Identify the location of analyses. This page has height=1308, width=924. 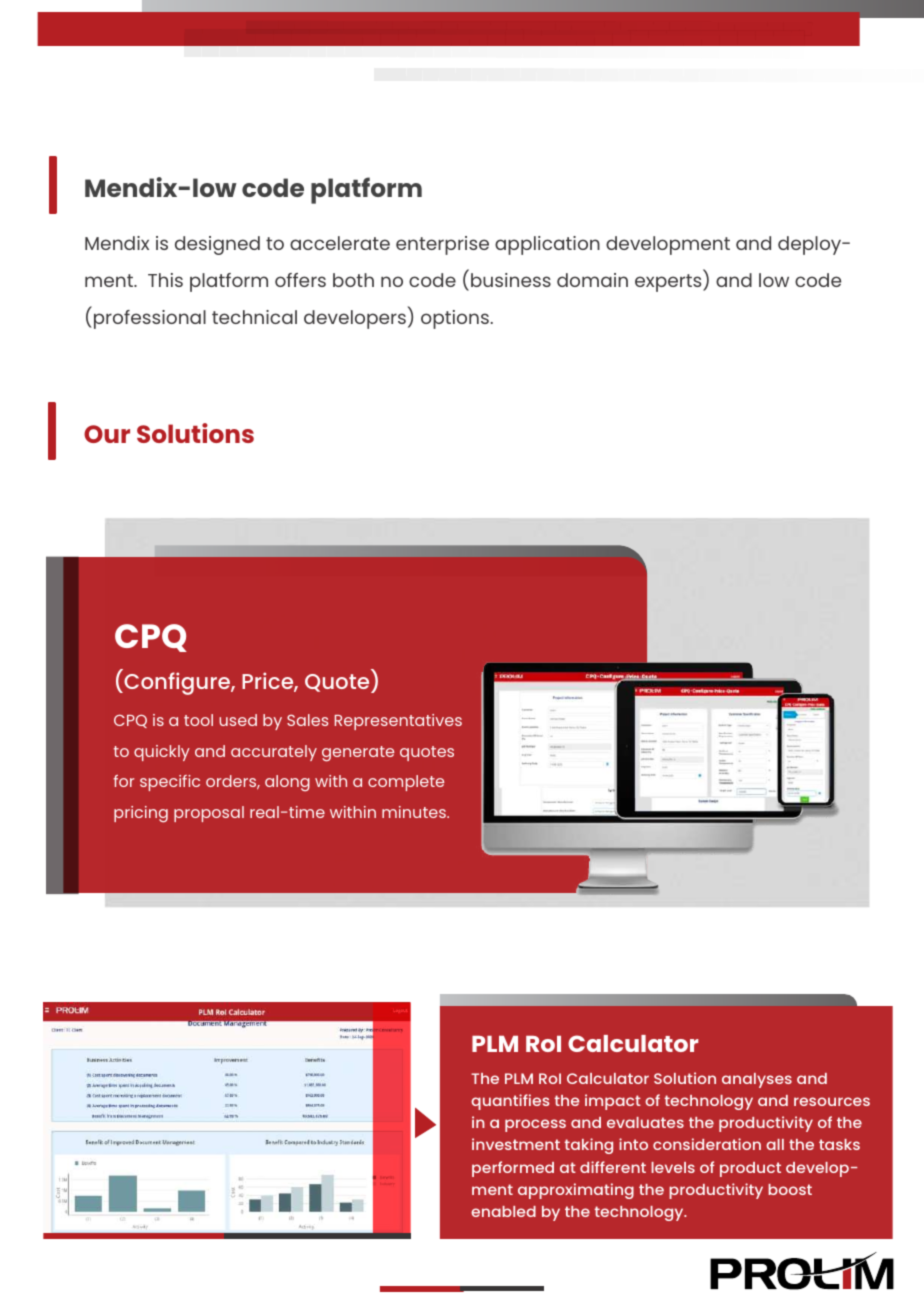
(757, 1080).
